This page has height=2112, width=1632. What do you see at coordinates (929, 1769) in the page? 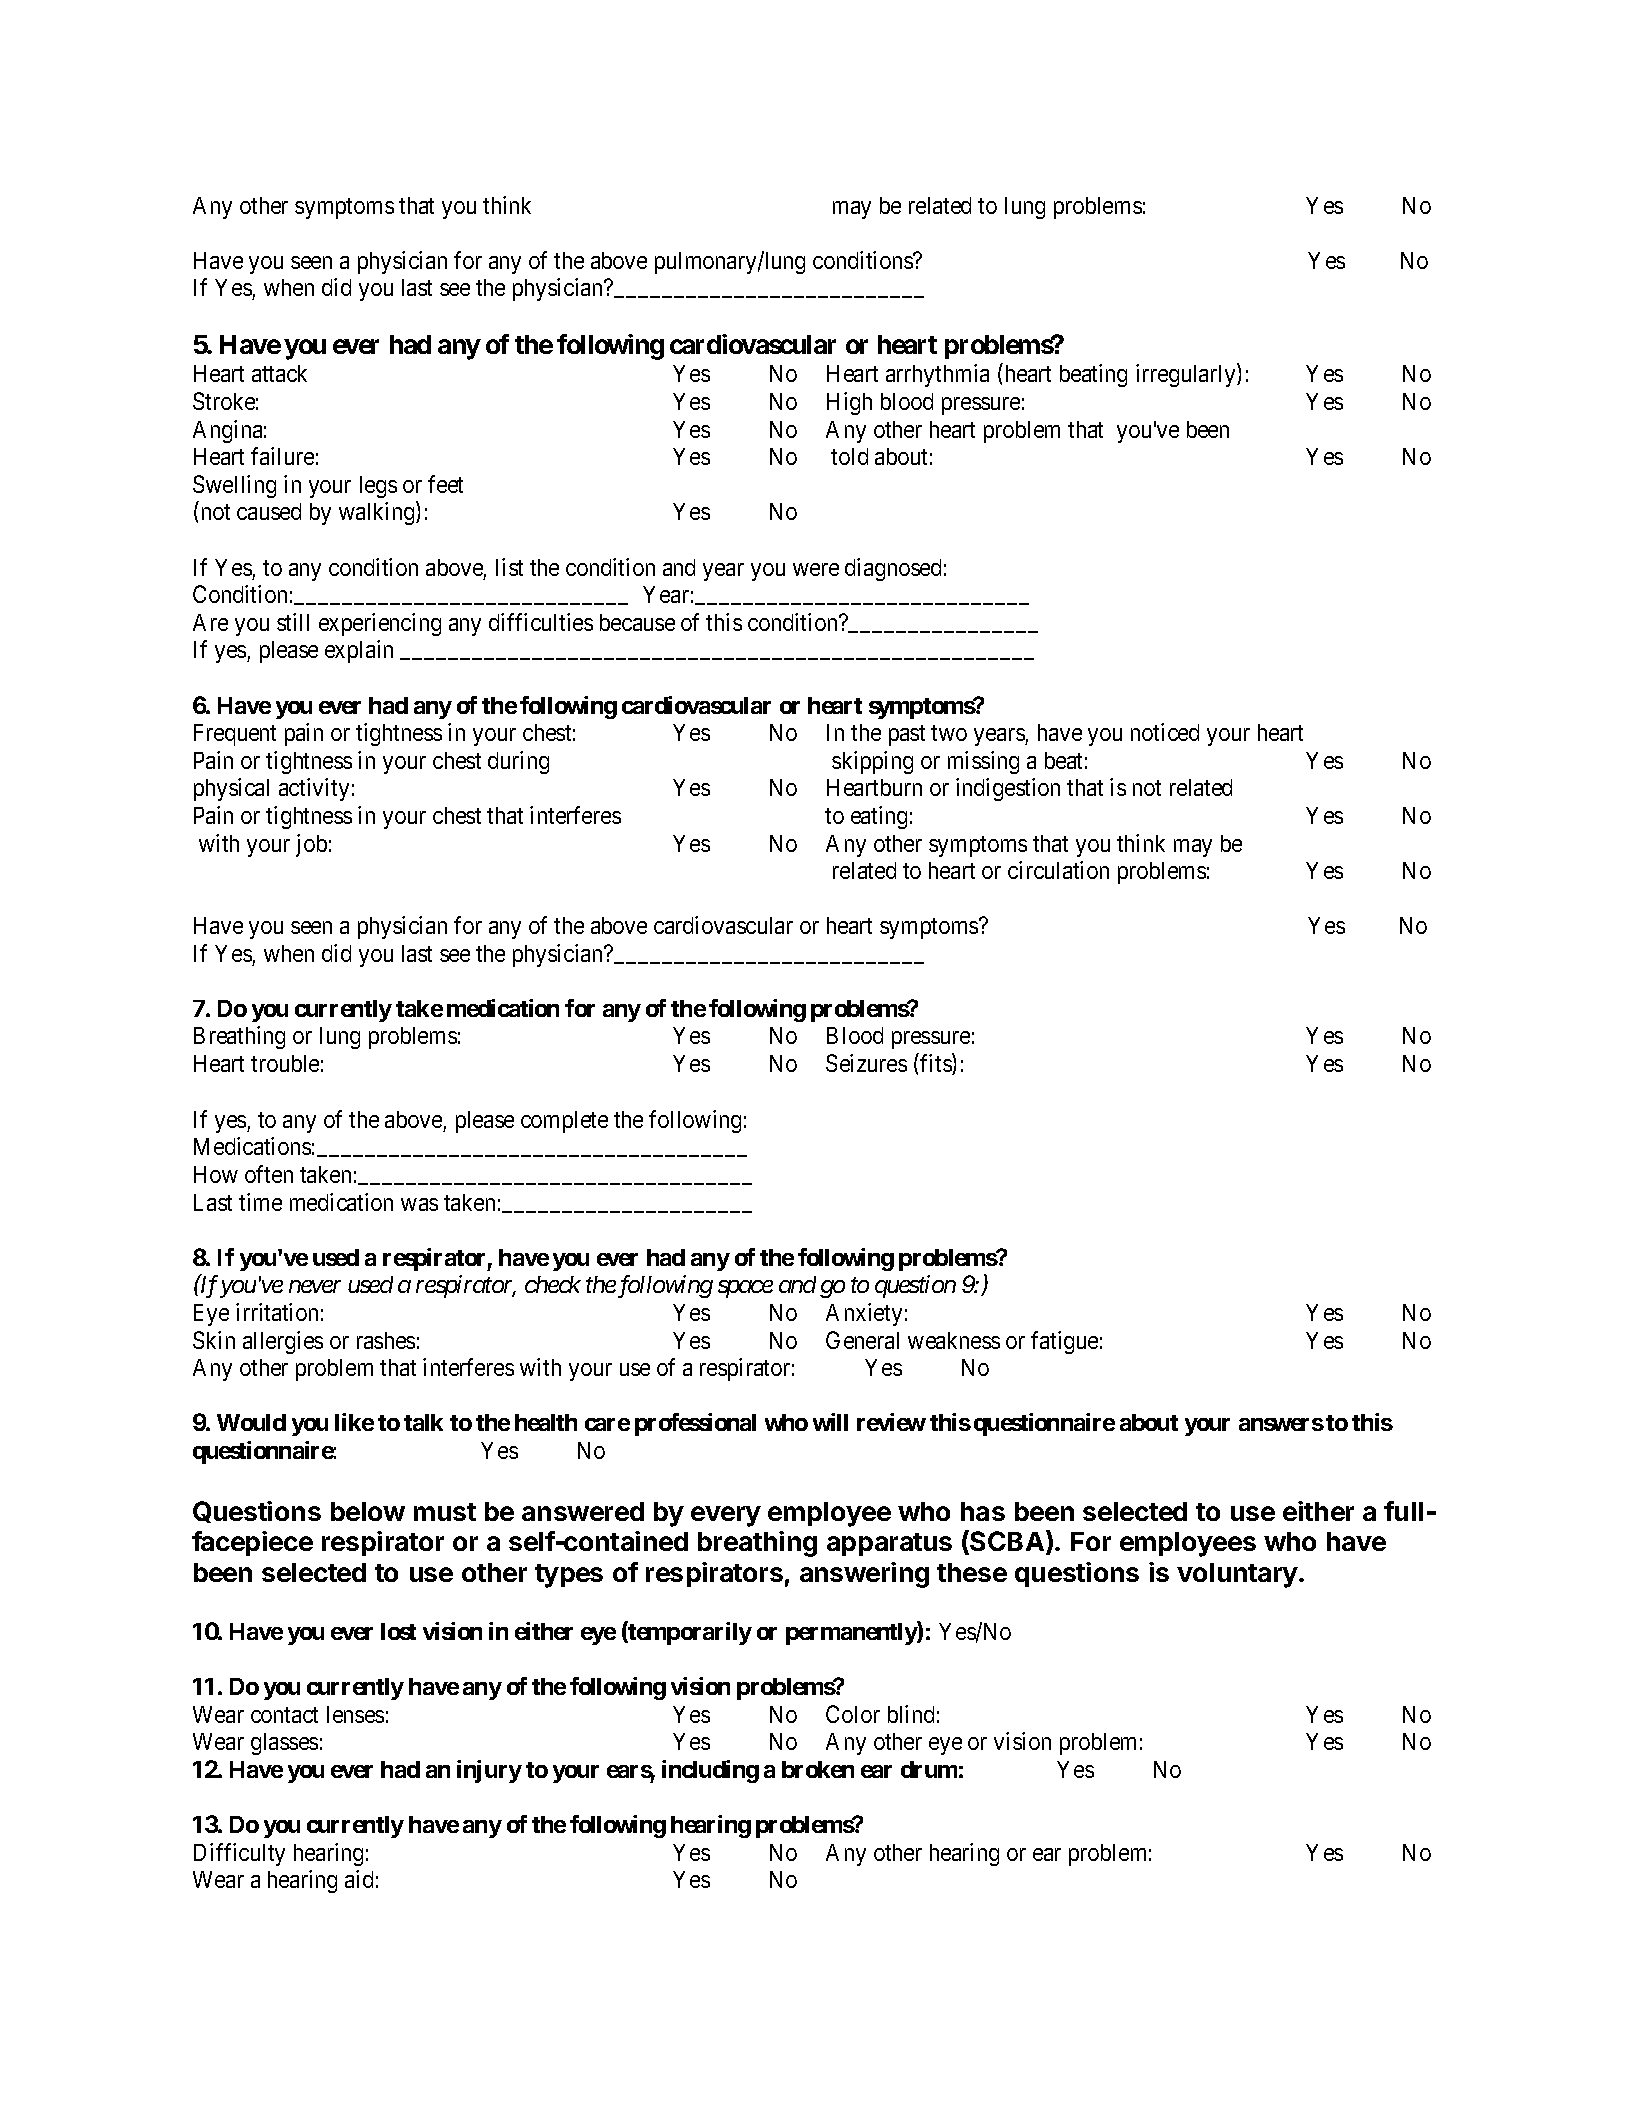
I see `drum` at bounding box center [929, 1769].
